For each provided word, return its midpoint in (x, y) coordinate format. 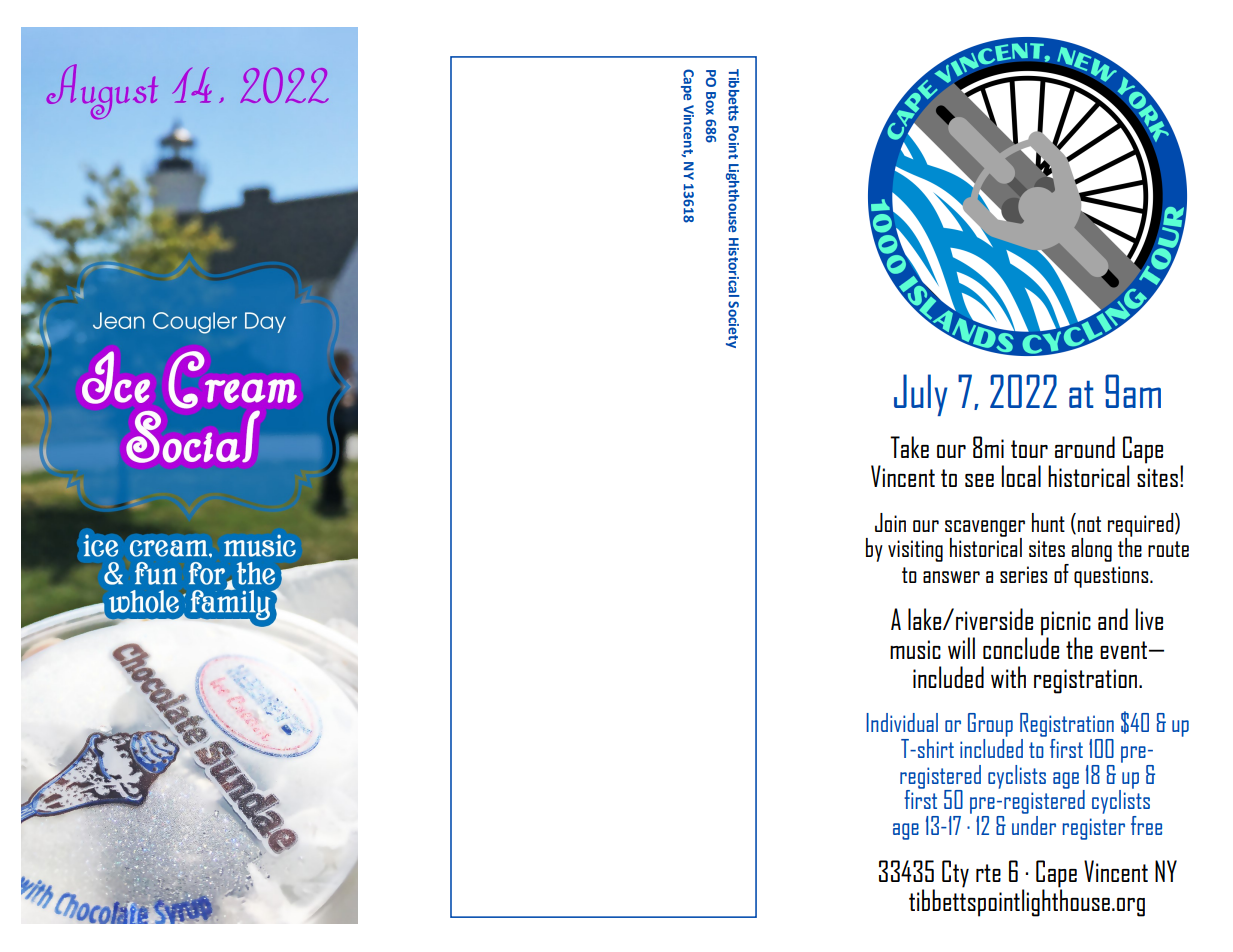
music (915, 649)
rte (988, 873)
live (1149, 619)
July (921, 395)
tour (1029, 449)
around (1085, 447)
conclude (1021, 647)
